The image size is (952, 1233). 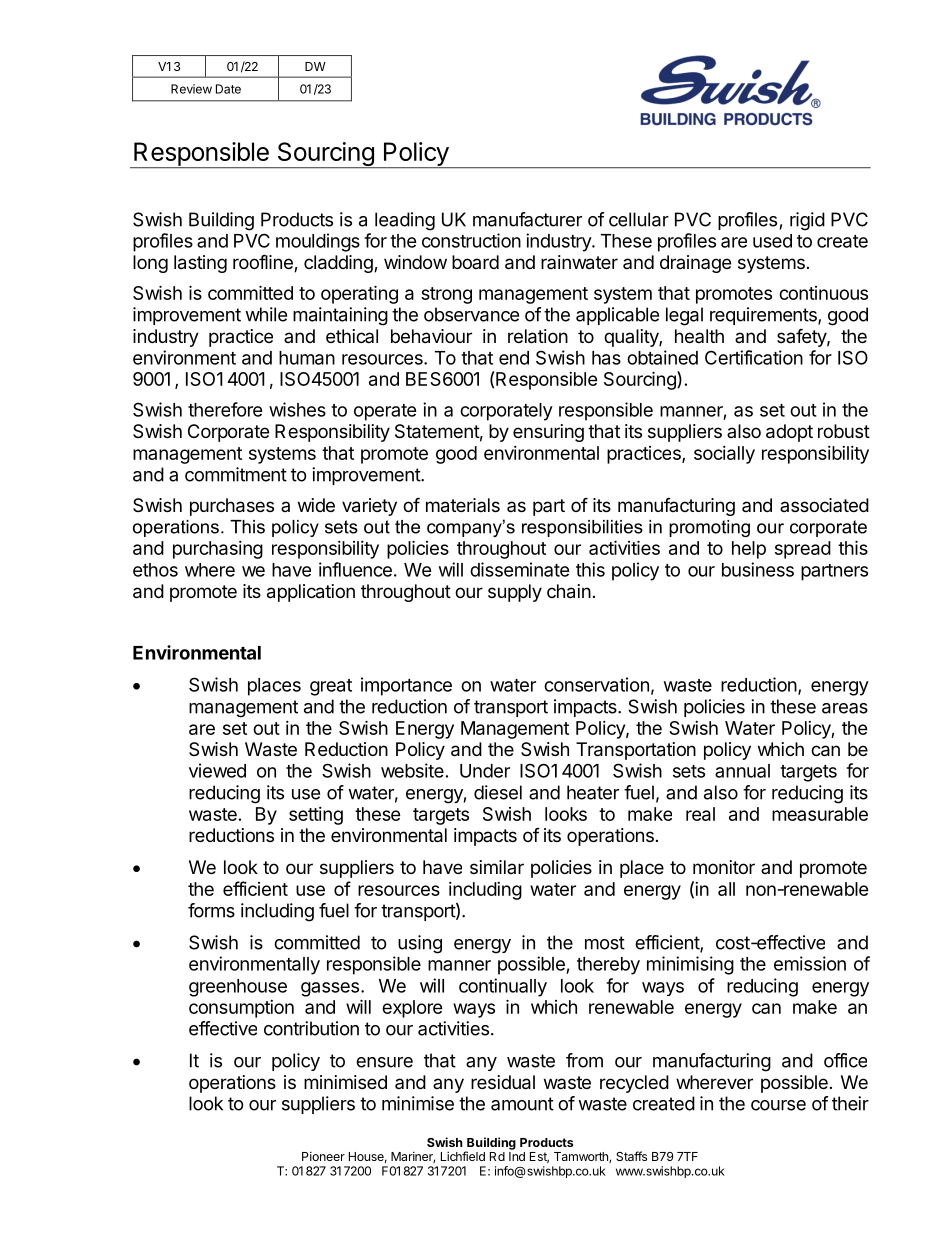 What do you see at coordinates (236, 474) in the screenshot?
I see `commitment` at bounding box center [236, 474].
